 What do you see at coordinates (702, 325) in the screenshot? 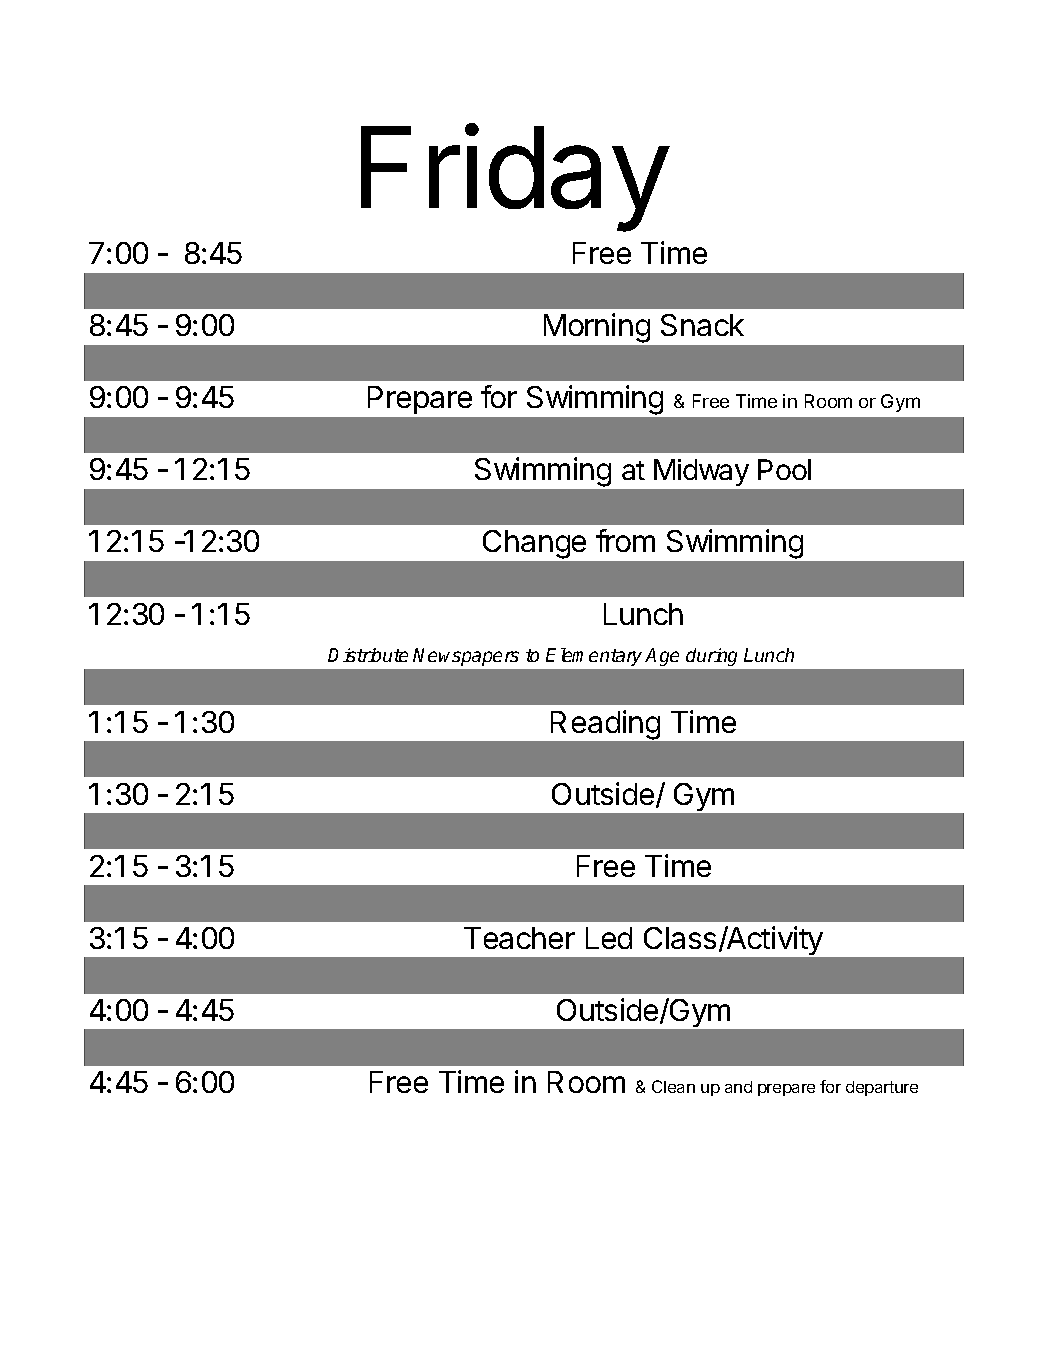
I see `Snack` at bounding box center [702, 325].
